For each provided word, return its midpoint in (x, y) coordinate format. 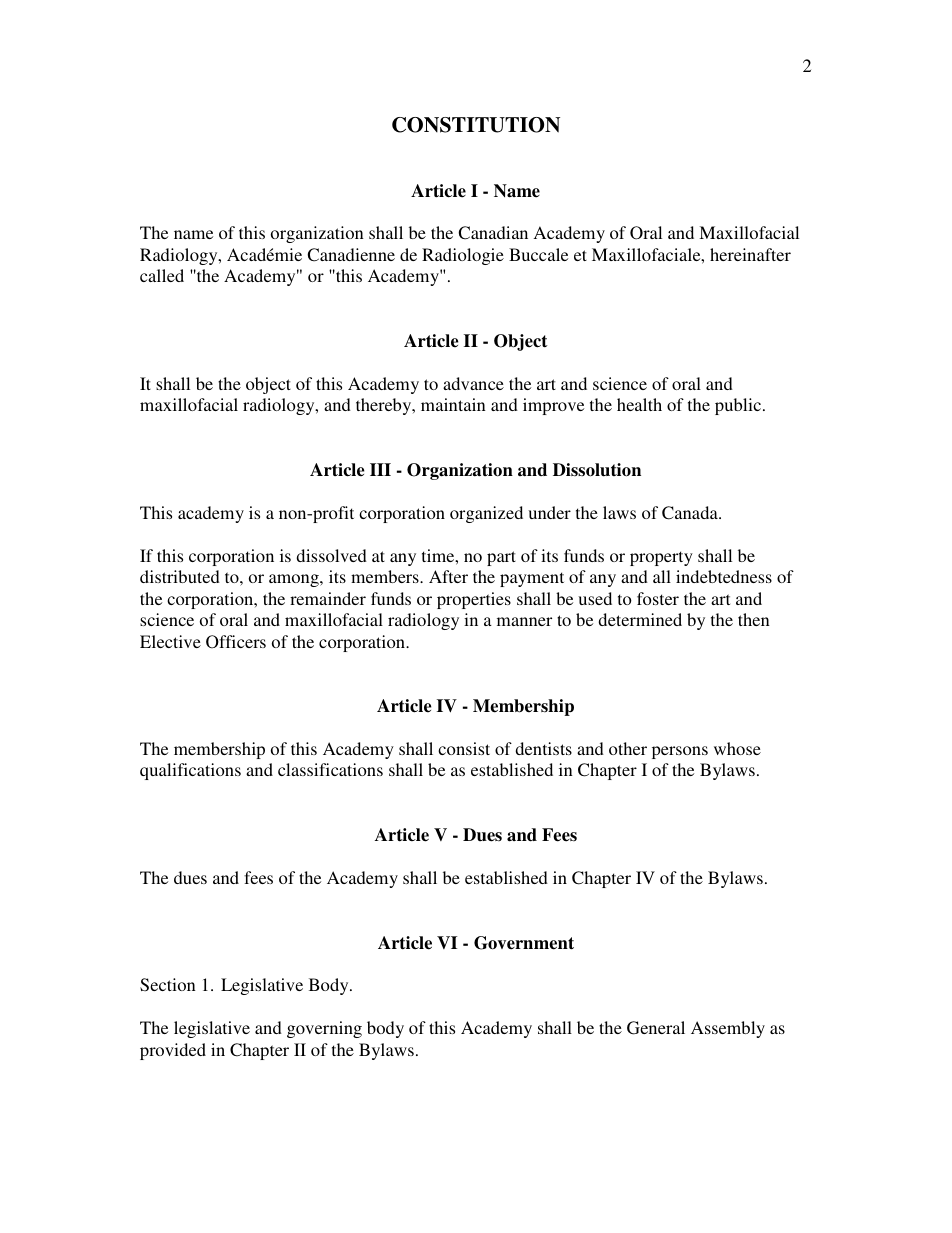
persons (680, 752)
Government (524, 943)
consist (464, 748)
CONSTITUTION (476, 125)
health (639, 404)
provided (173, 1051)
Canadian (493, 233)
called (162, 275)
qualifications (190, 771)
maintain (453, 404)
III (380, 469)
